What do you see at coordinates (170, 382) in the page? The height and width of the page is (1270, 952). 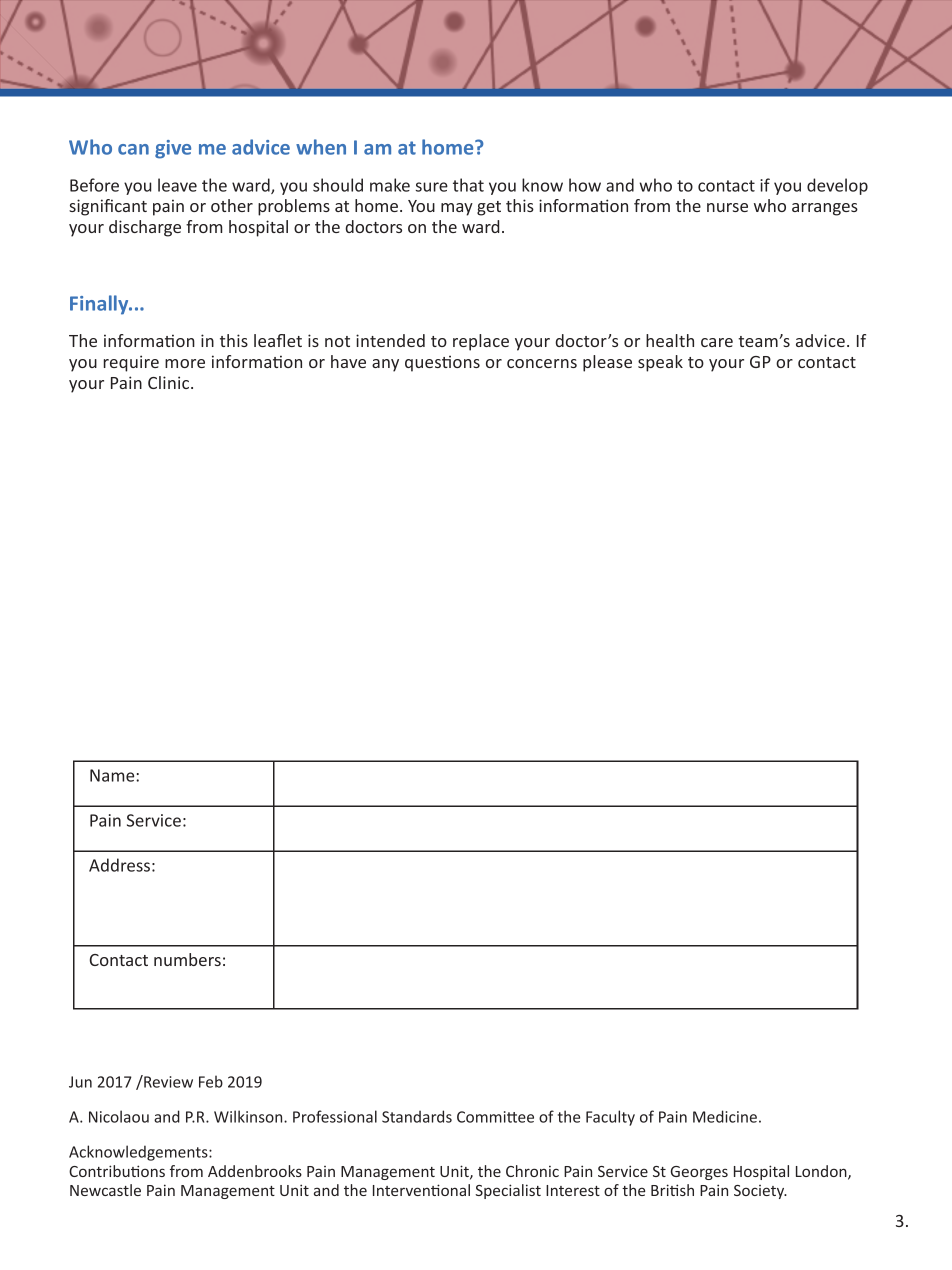 I see `Clinic` at bounding box center [170, 382].
